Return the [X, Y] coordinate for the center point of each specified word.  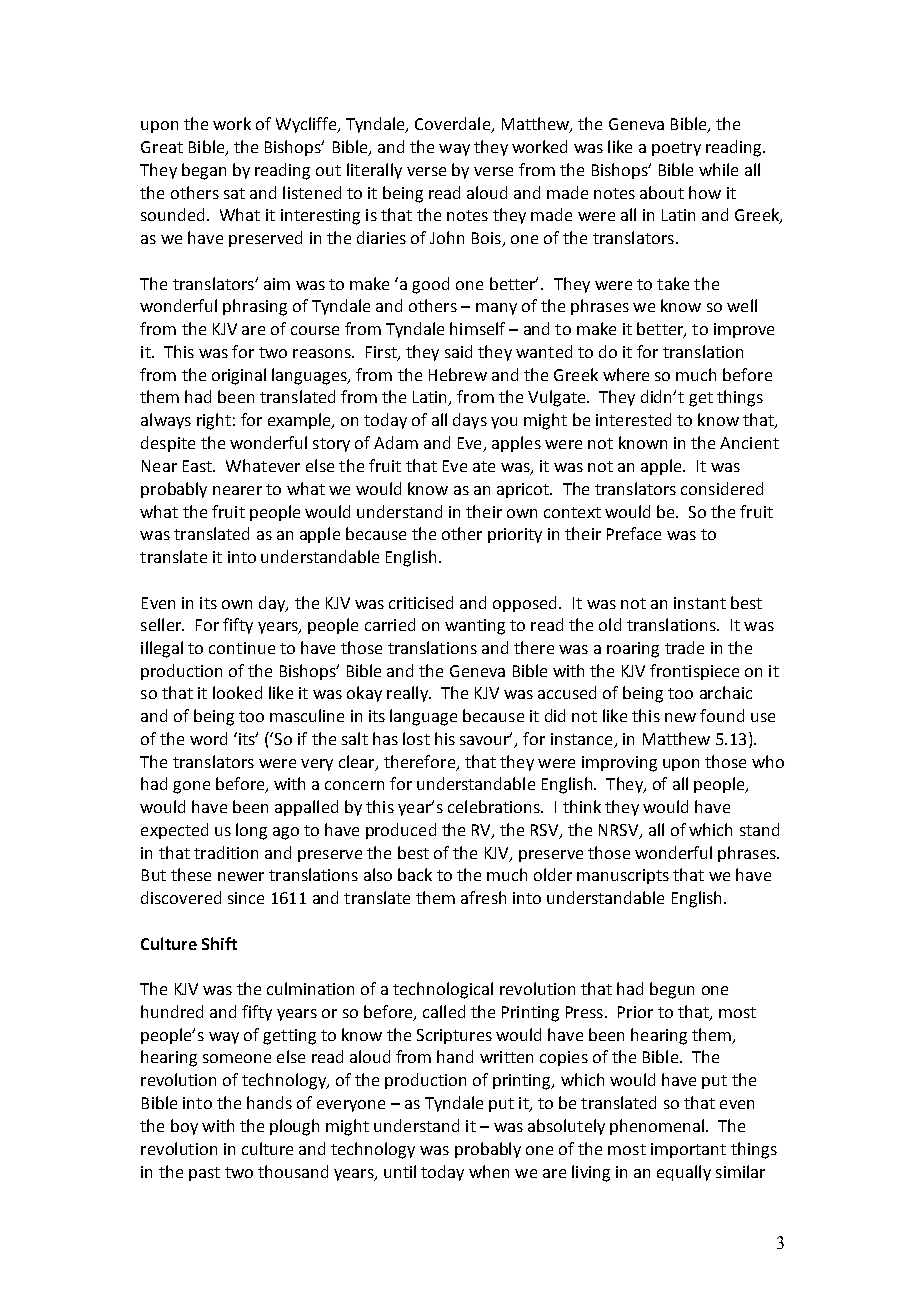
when [489, 1171]
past [204, 1174]
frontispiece [694, 672]
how [705, 192]
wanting [475, 627]
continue [242, 648]
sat [234, 193]
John [447, 237]
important [688, 1150]
